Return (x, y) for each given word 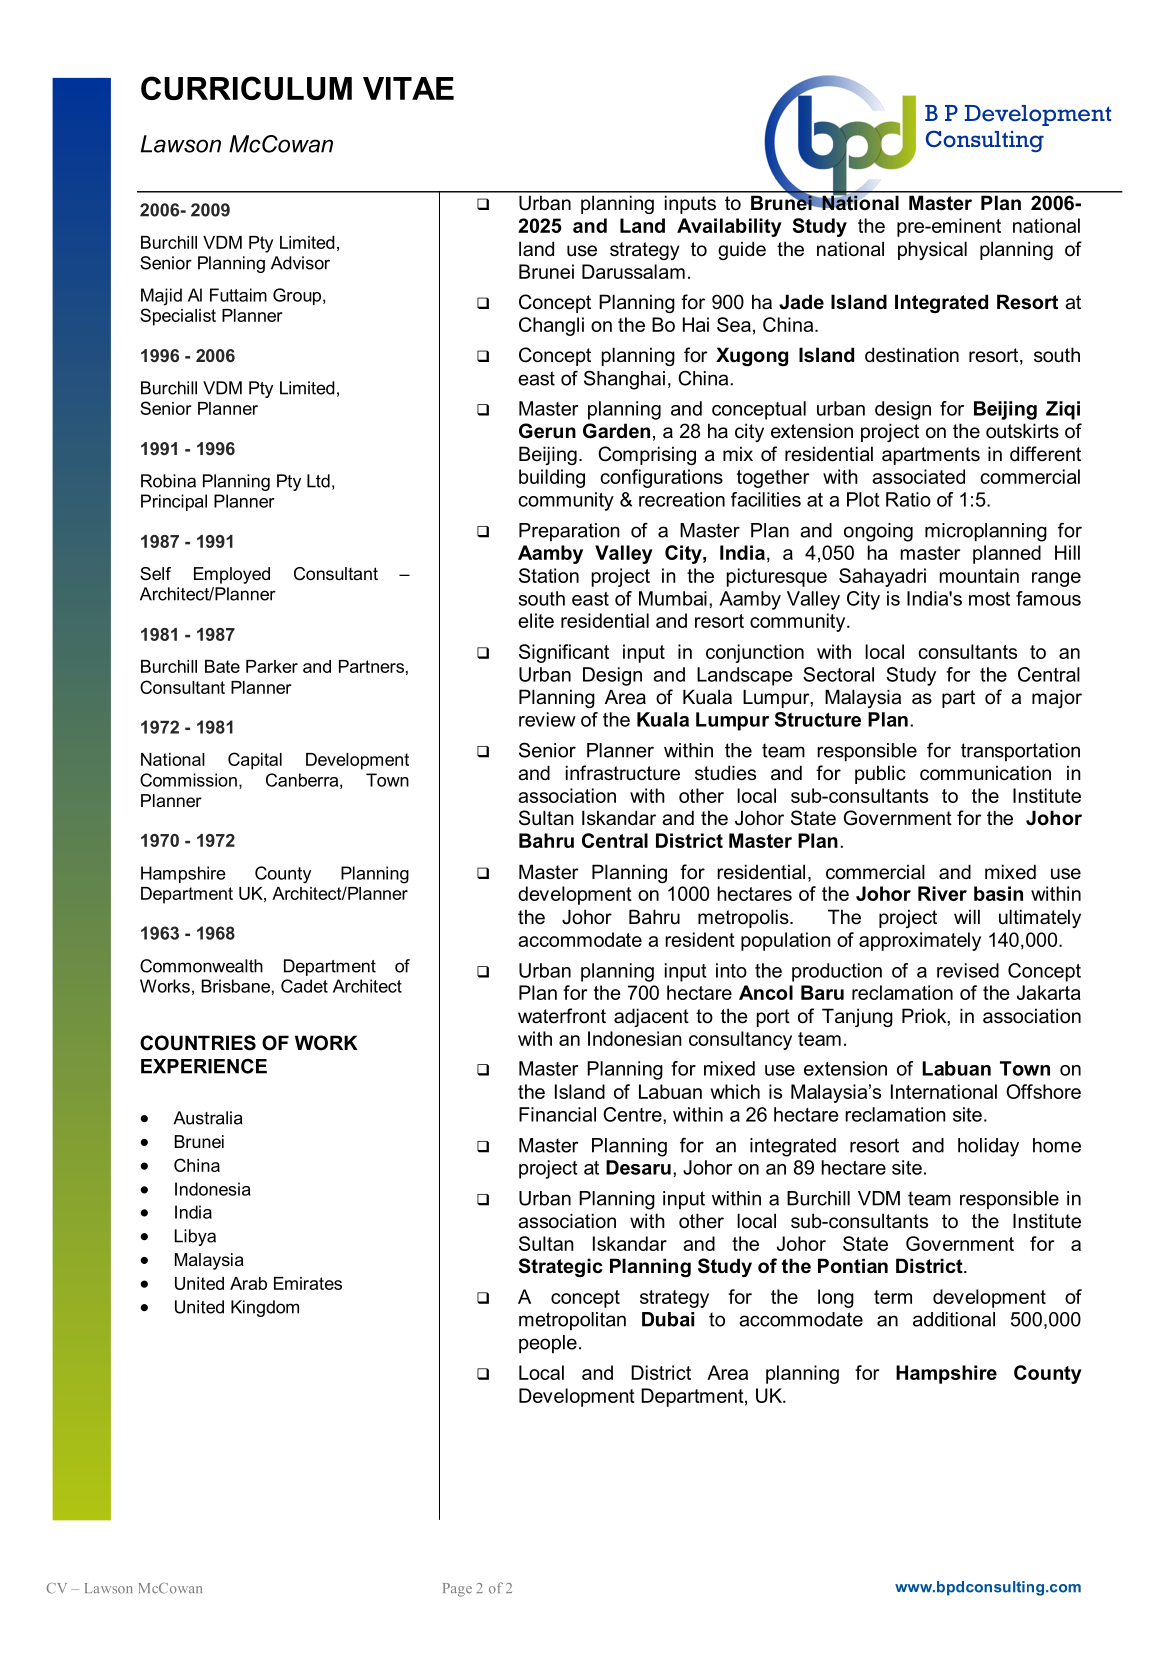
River (942, 893)
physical (932, 250)
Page (457, 1590)
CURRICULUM (246, 88)
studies (725, 773)
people (548, 1344)
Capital (255, 761)
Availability (729, 227)
